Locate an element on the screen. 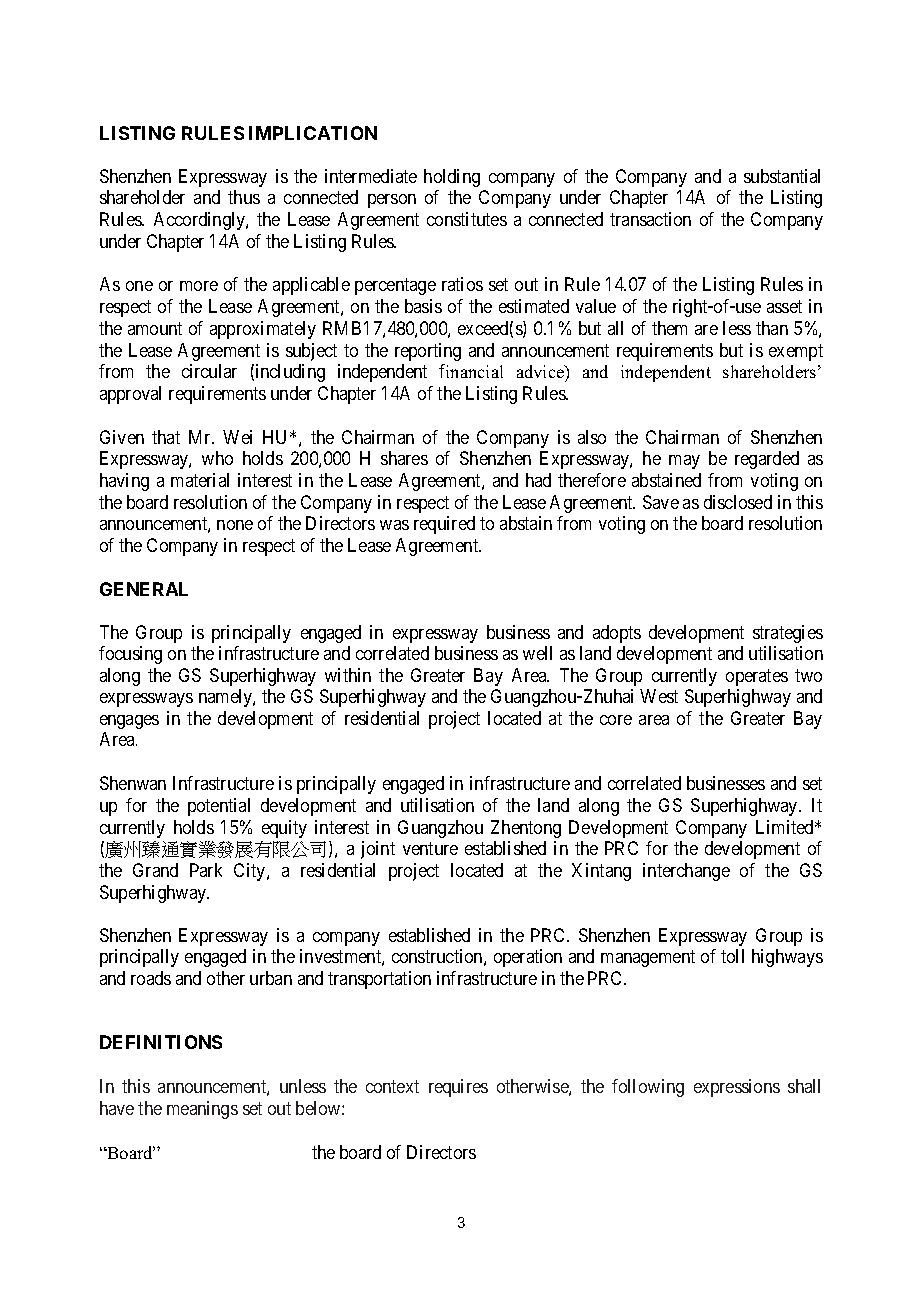 The image size is (924, 1307). substantial is located at coordinates (782, 176).
